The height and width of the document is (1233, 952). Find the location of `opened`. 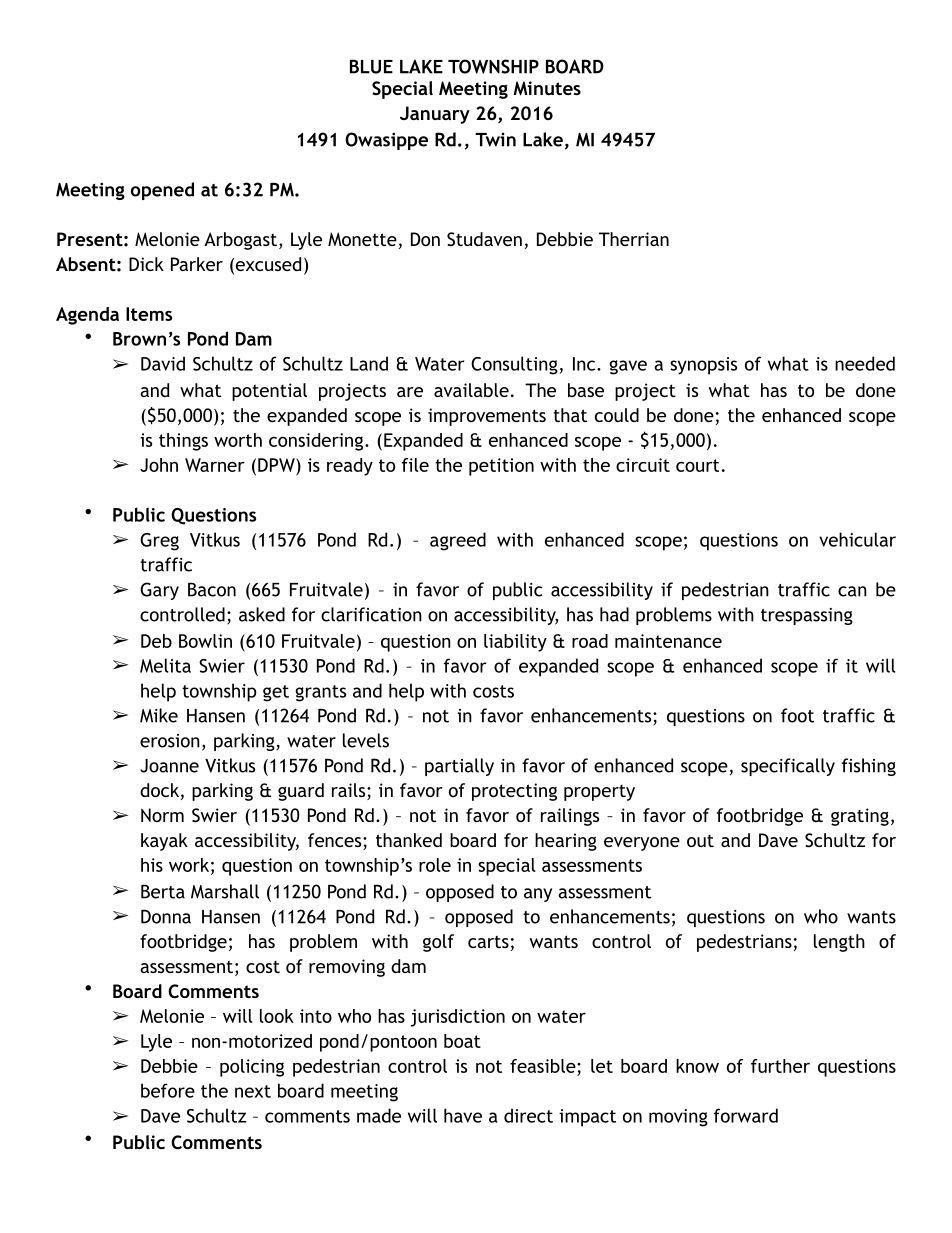

opened is located at coordinates (162, 191).
